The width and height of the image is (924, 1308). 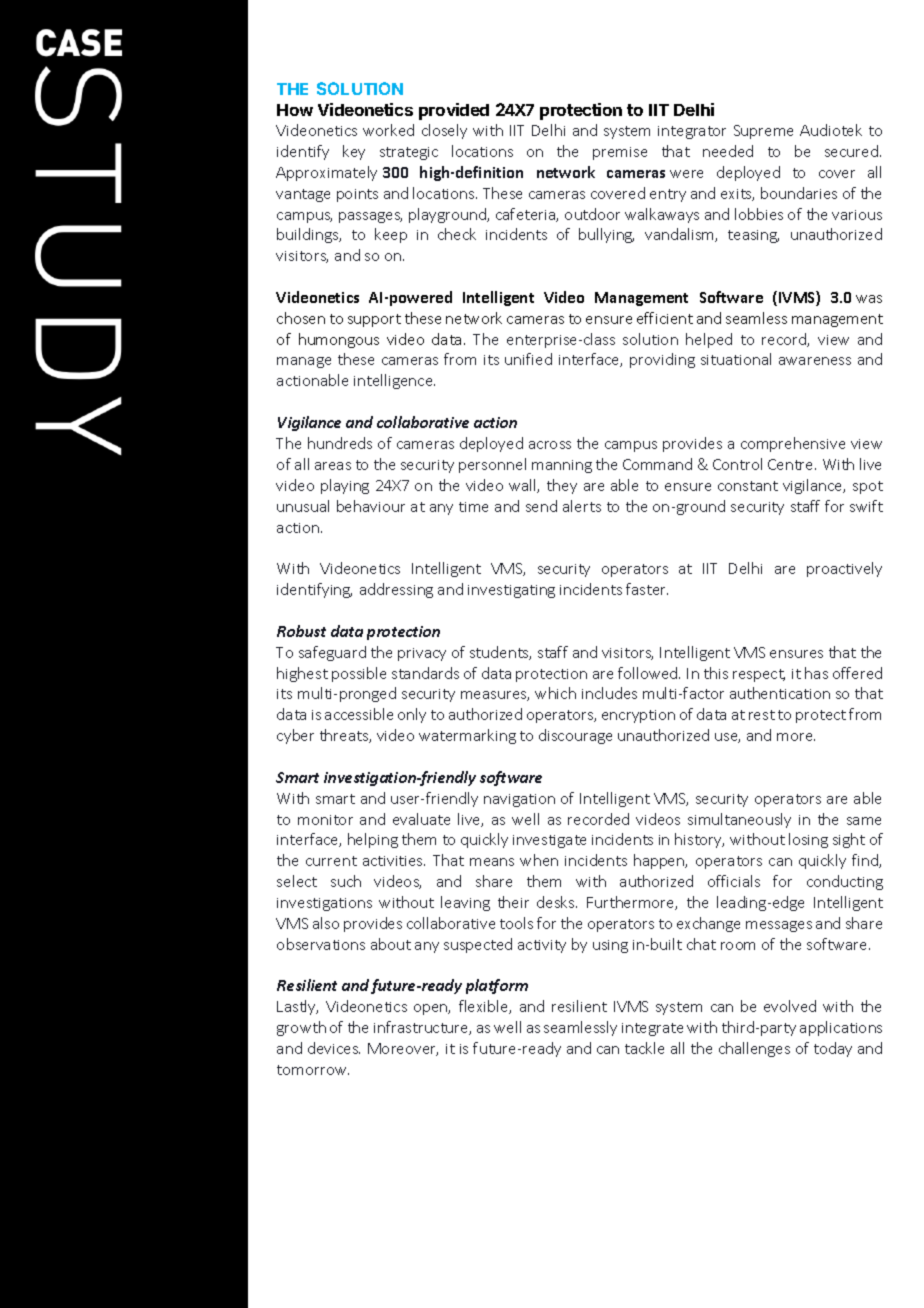 What do you see at coordinates (833, 1049) in the image?
I see `today` at bounding box center [833, 1049].
